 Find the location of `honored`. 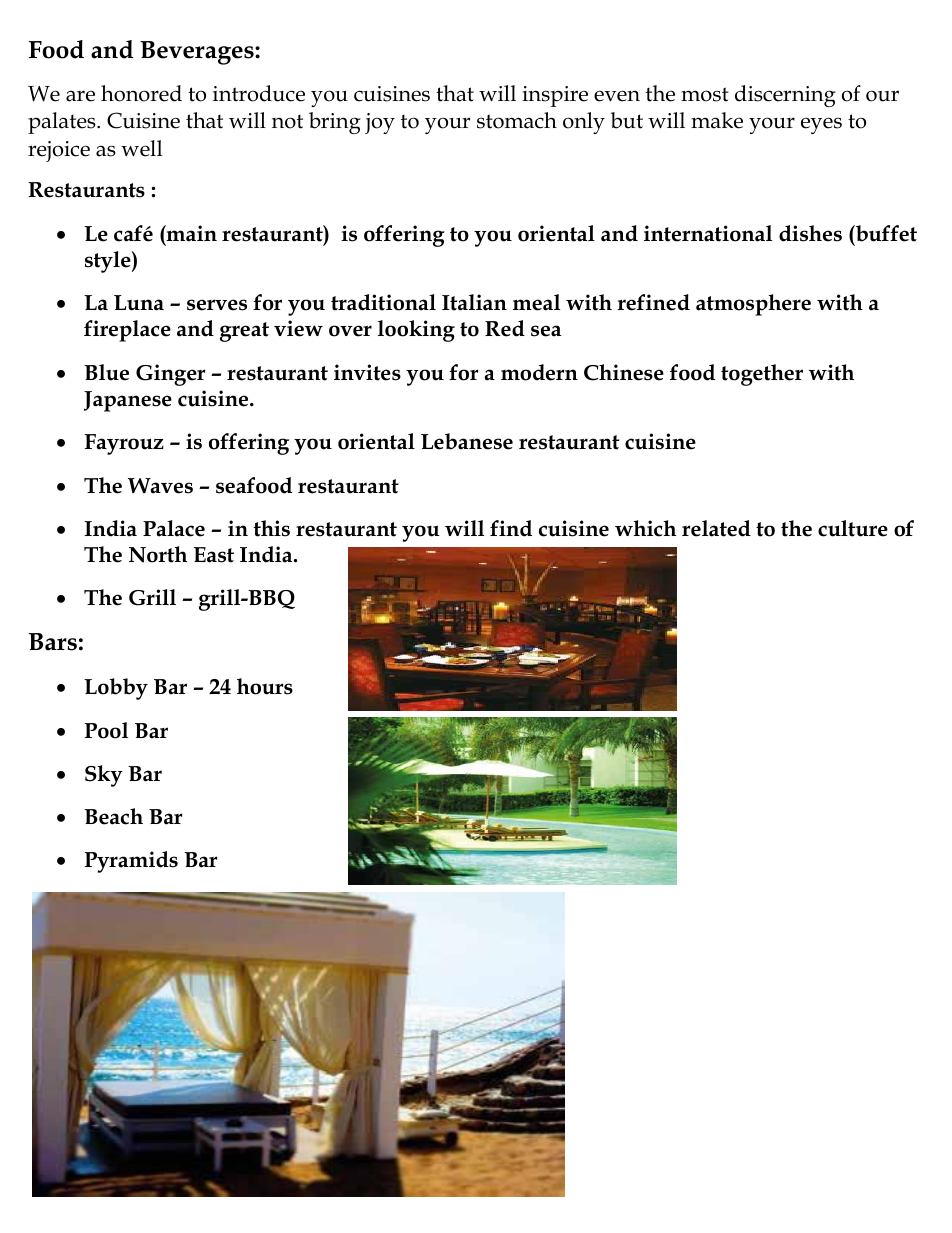

honored is located at coordinates (141, 93).
